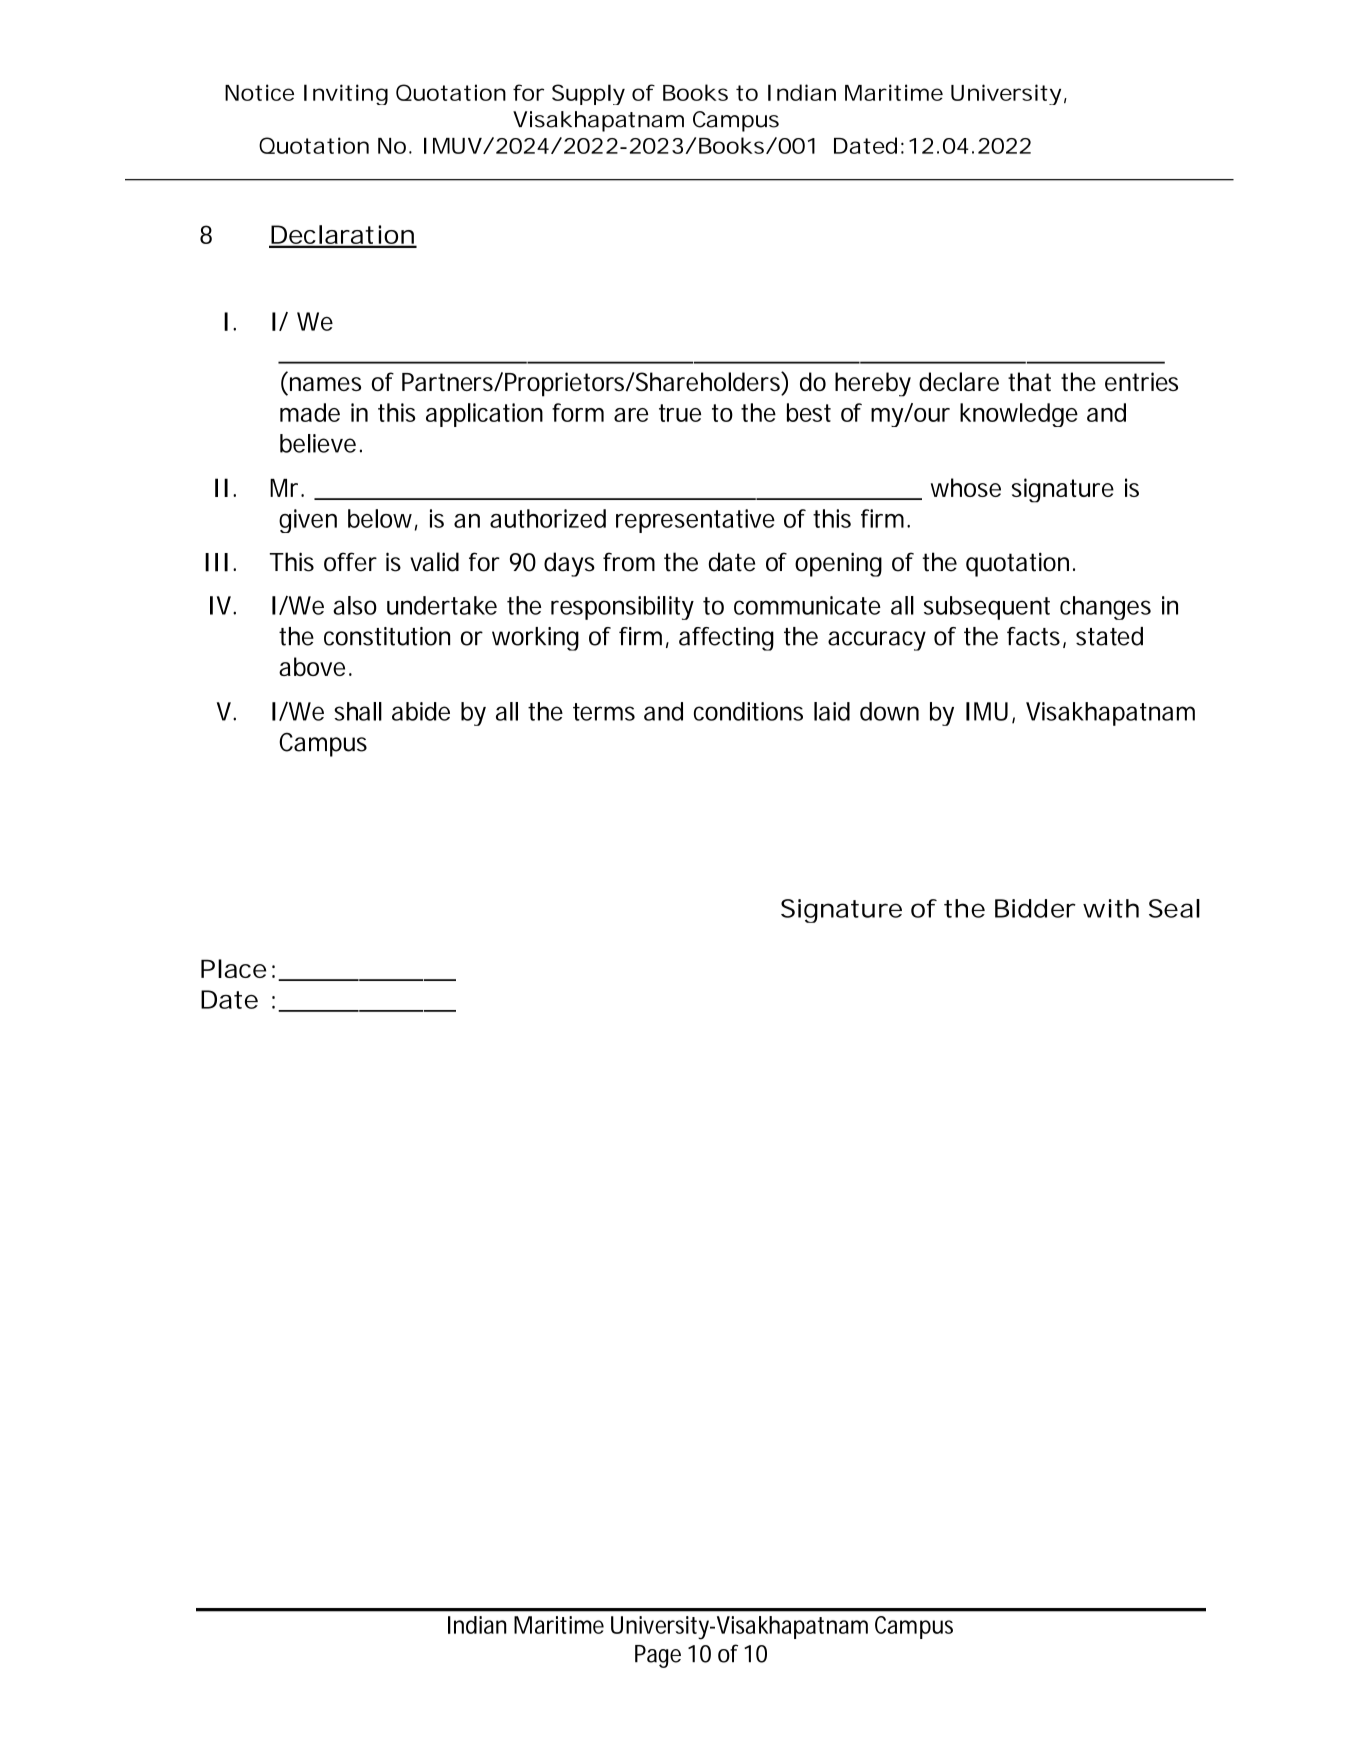  I want to click on that, so click(1029, 381).
